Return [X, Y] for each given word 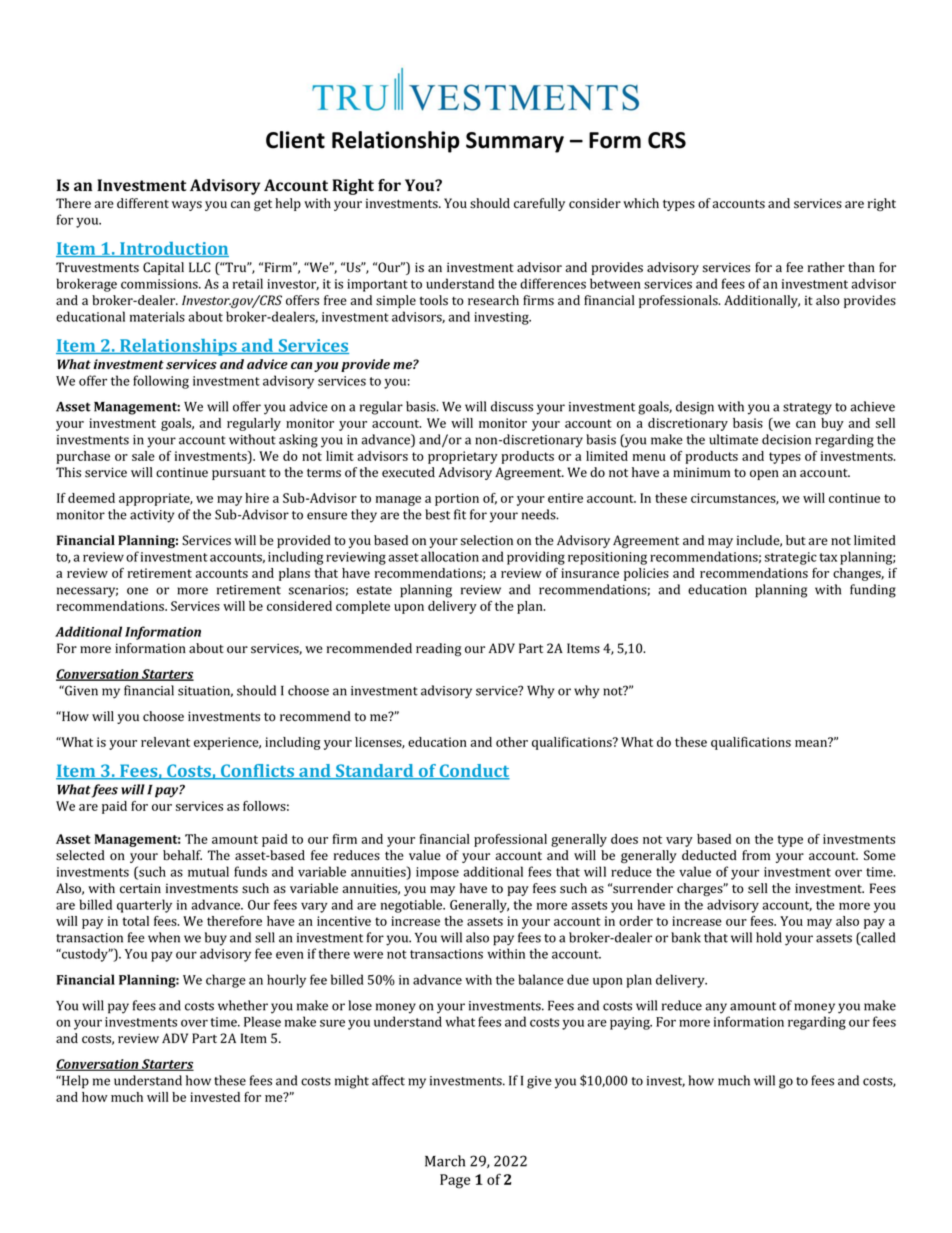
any [716, 1008]
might [352, 1082]
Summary [515, 142]
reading [438, 649]
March [445, 1161]
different [143, 203]
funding [873, 591]
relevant [165, 742]
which [641, 203]
